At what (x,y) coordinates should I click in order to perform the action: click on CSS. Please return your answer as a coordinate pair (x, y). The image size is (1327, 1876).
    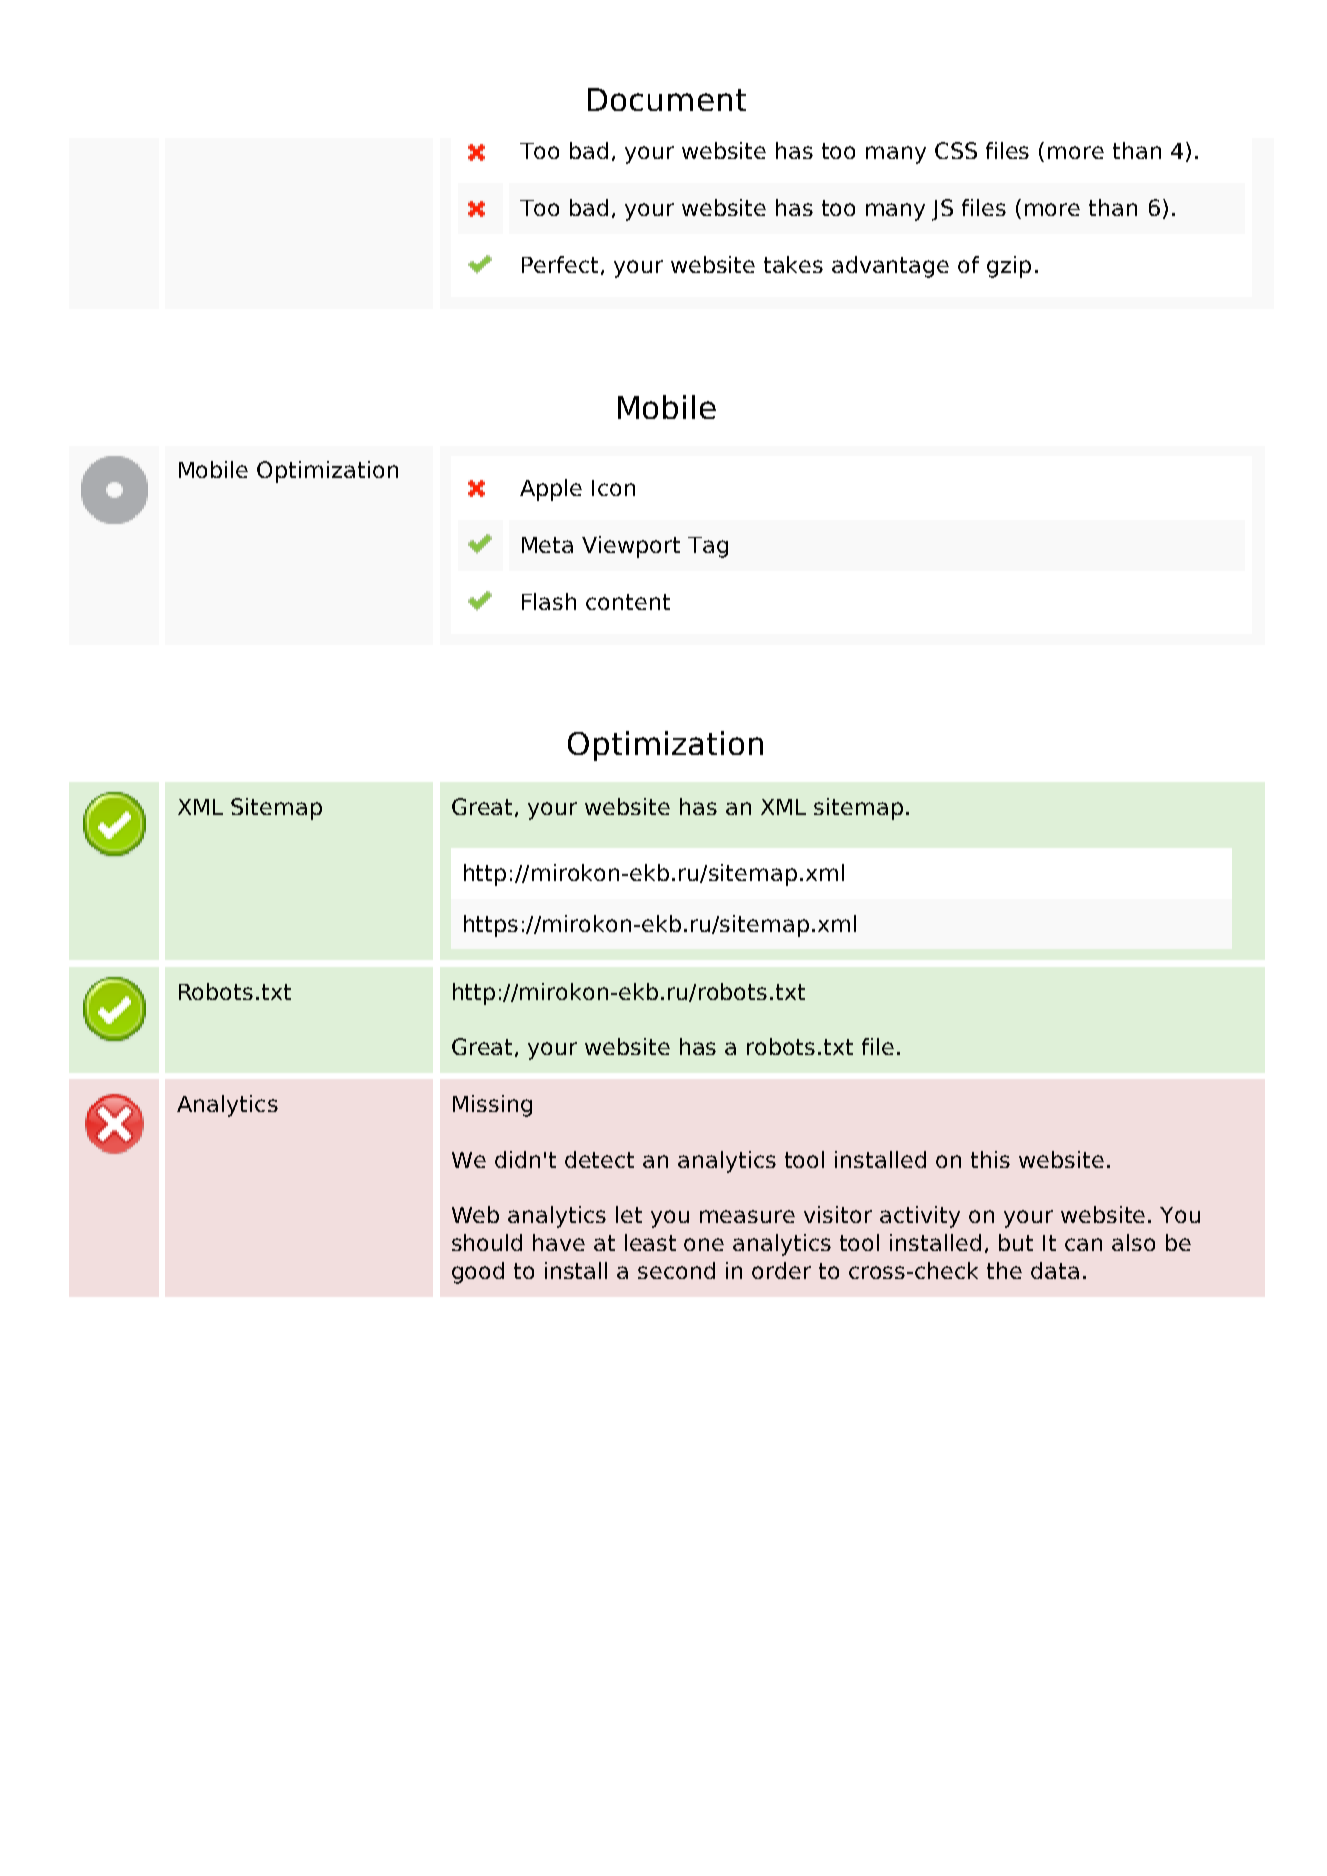
    Looking at the image, I should click on (956, 150).
